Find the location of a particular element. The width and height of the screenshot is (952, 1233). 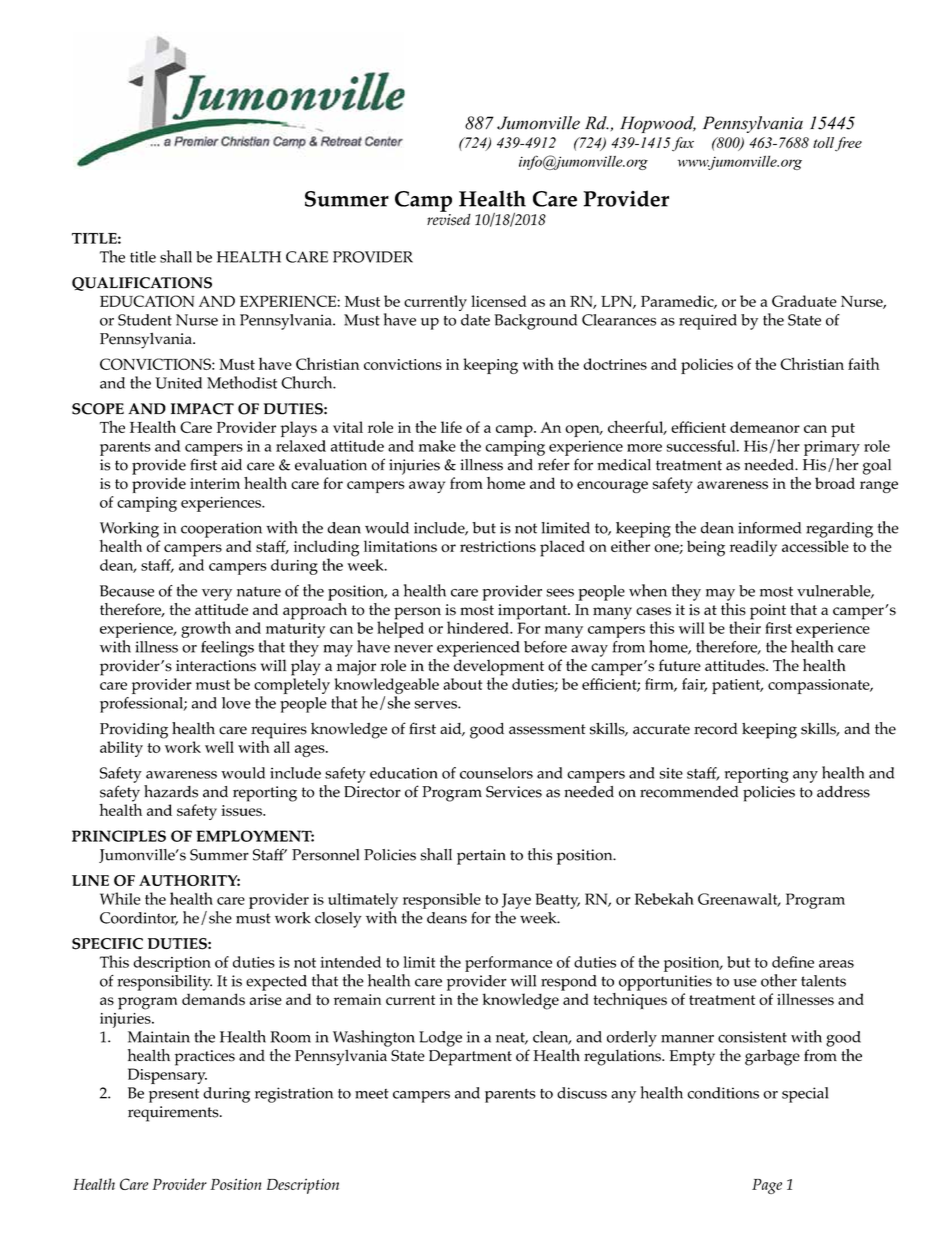

broad is located at coordinates (835, 483).
